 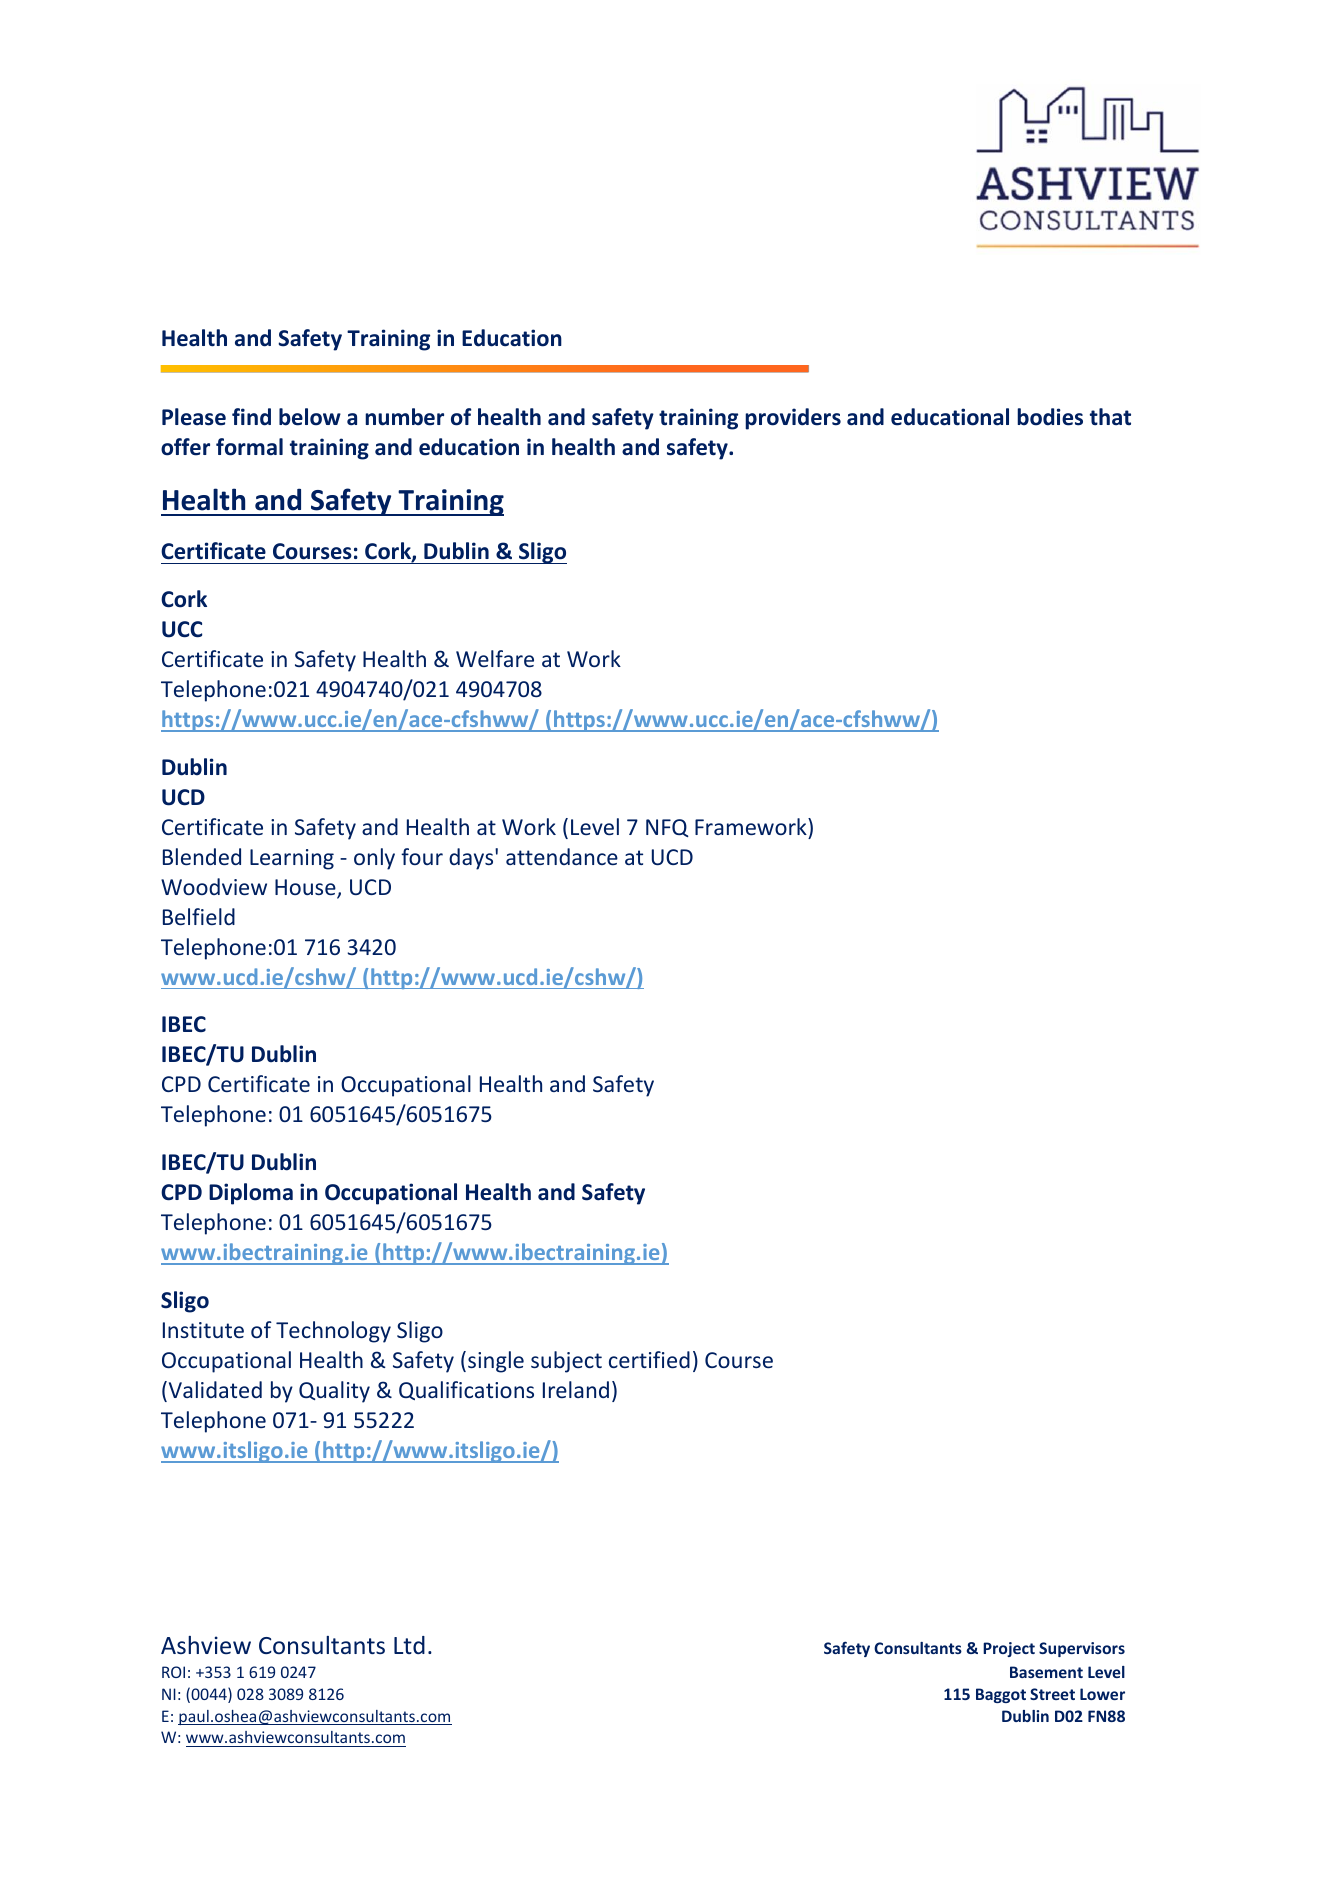 What do you see at coordinates (249, 447) in the image?
I see `formal` at bounding box center [249, 447].
